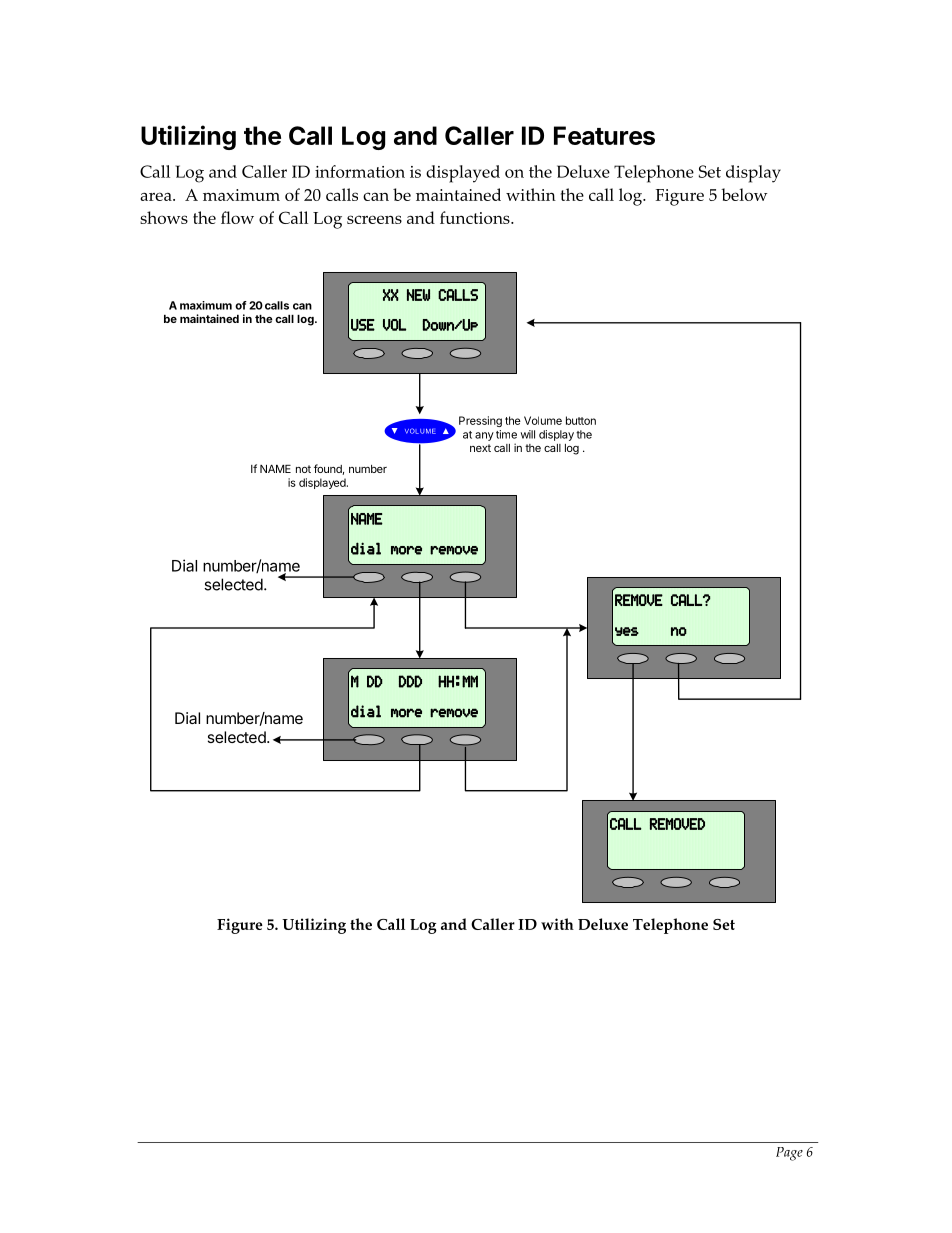 The image size is (952, 1233). I want to click on next, so click(480, 448).
